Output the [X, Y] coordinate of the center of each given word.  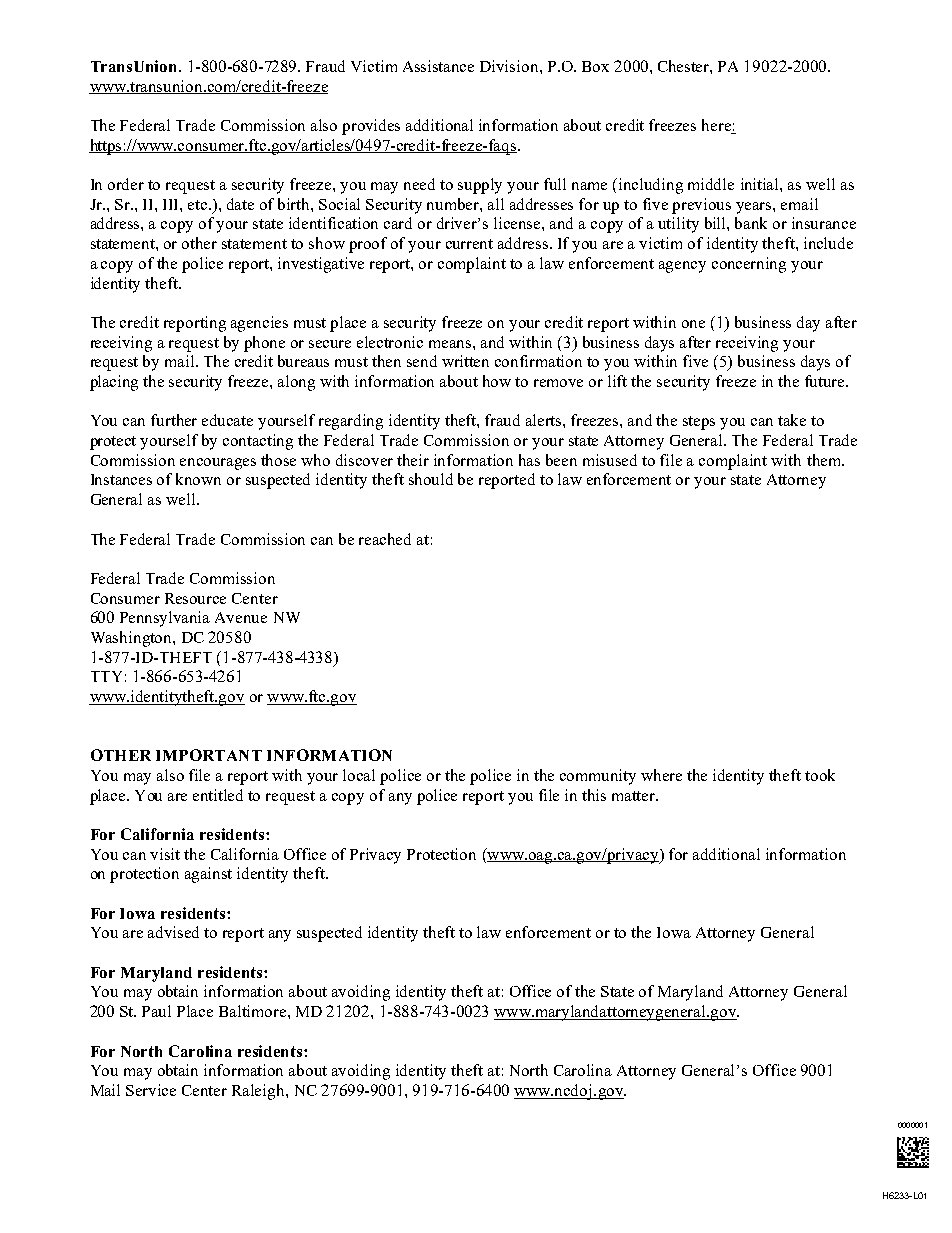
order [126, 184]
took [820, 775]
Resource [195, 598]
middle [711, 184]
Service [151, 1090]
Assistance [438, 66]
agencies [259, 324]
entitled [218, 795]
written [465, 361]
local [359, 775]
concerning [749, 265]
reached [385, 539]
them [825, 460]
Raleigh [259, 1092]
